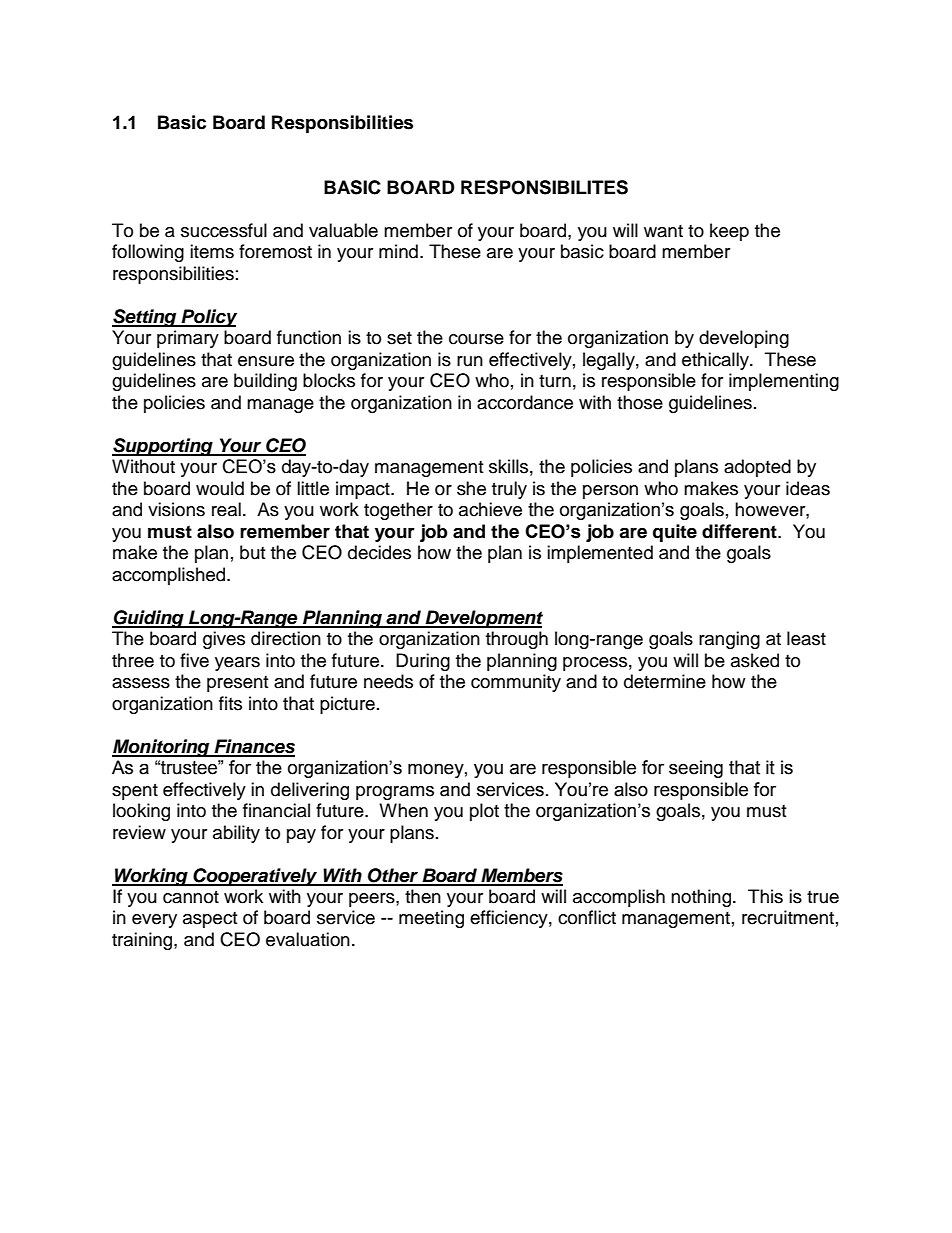 This page has height=1233, width=952. What do you see at coordinates (252, 552) in the page?
I see `but` at bounding box center [252, 552].
